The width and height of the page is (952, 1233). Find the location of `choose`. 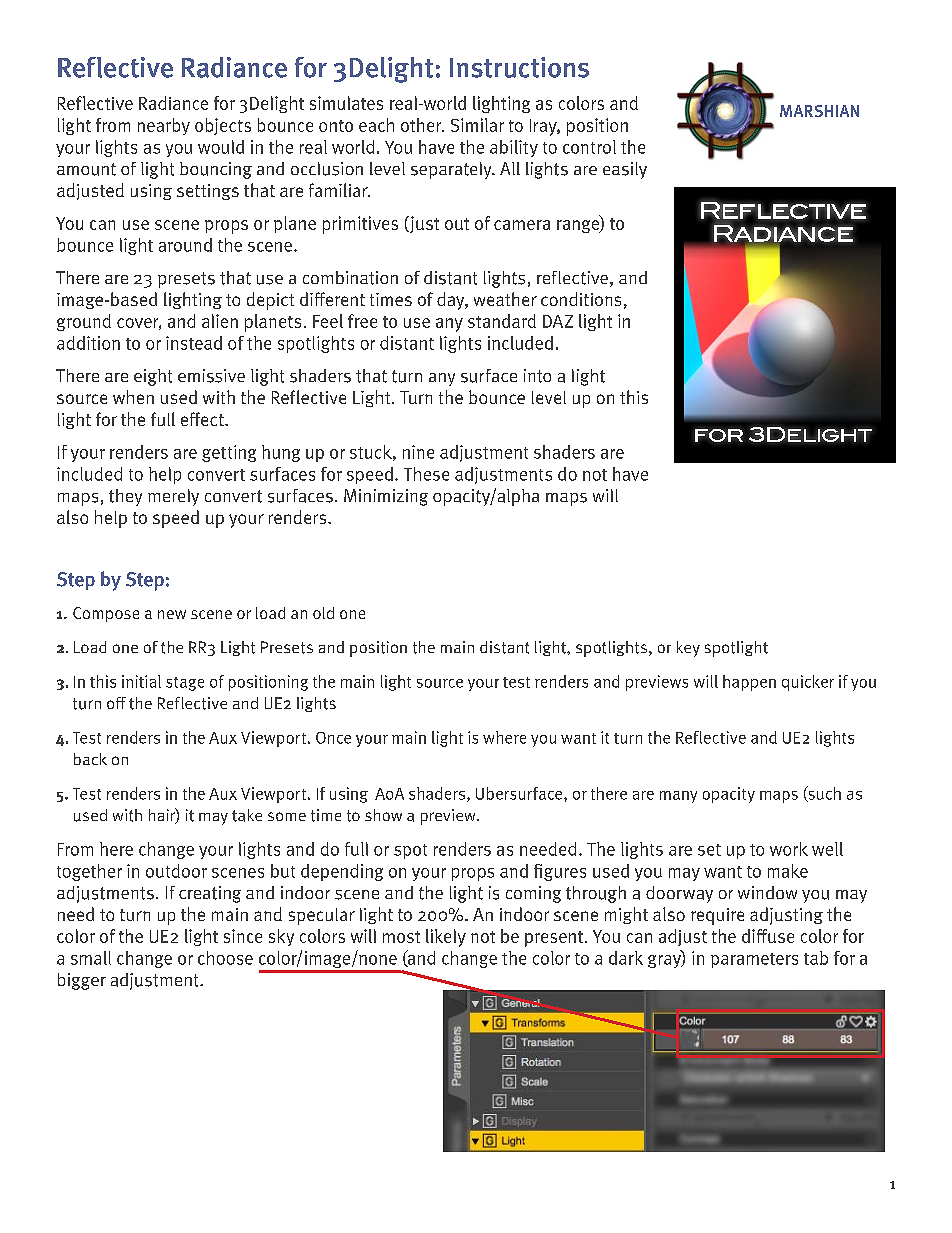

choose is located at coordinates (225, 958).
